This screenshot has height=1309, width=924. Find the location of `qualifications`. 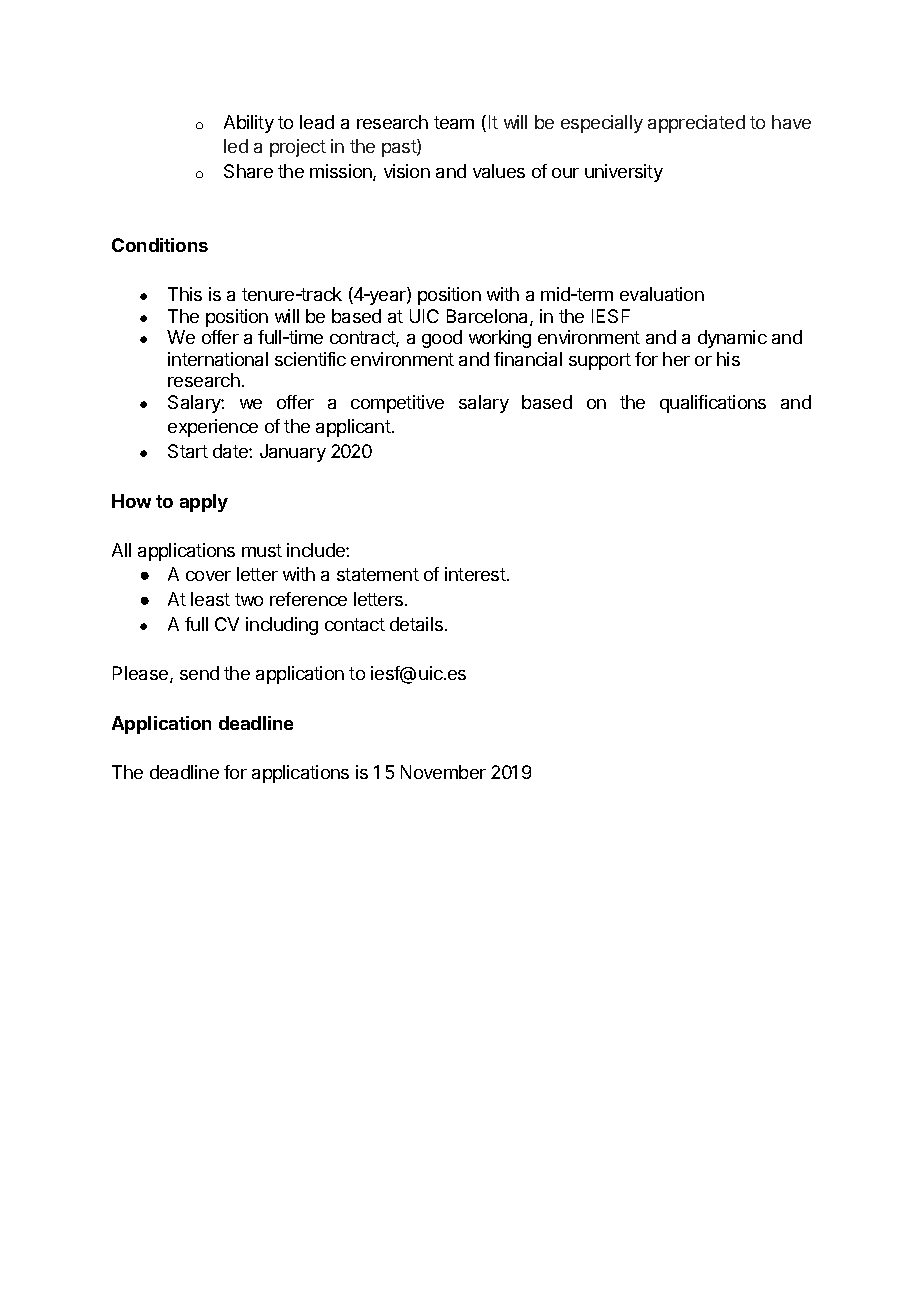

qualifications is located at coordinates (713, 404).
